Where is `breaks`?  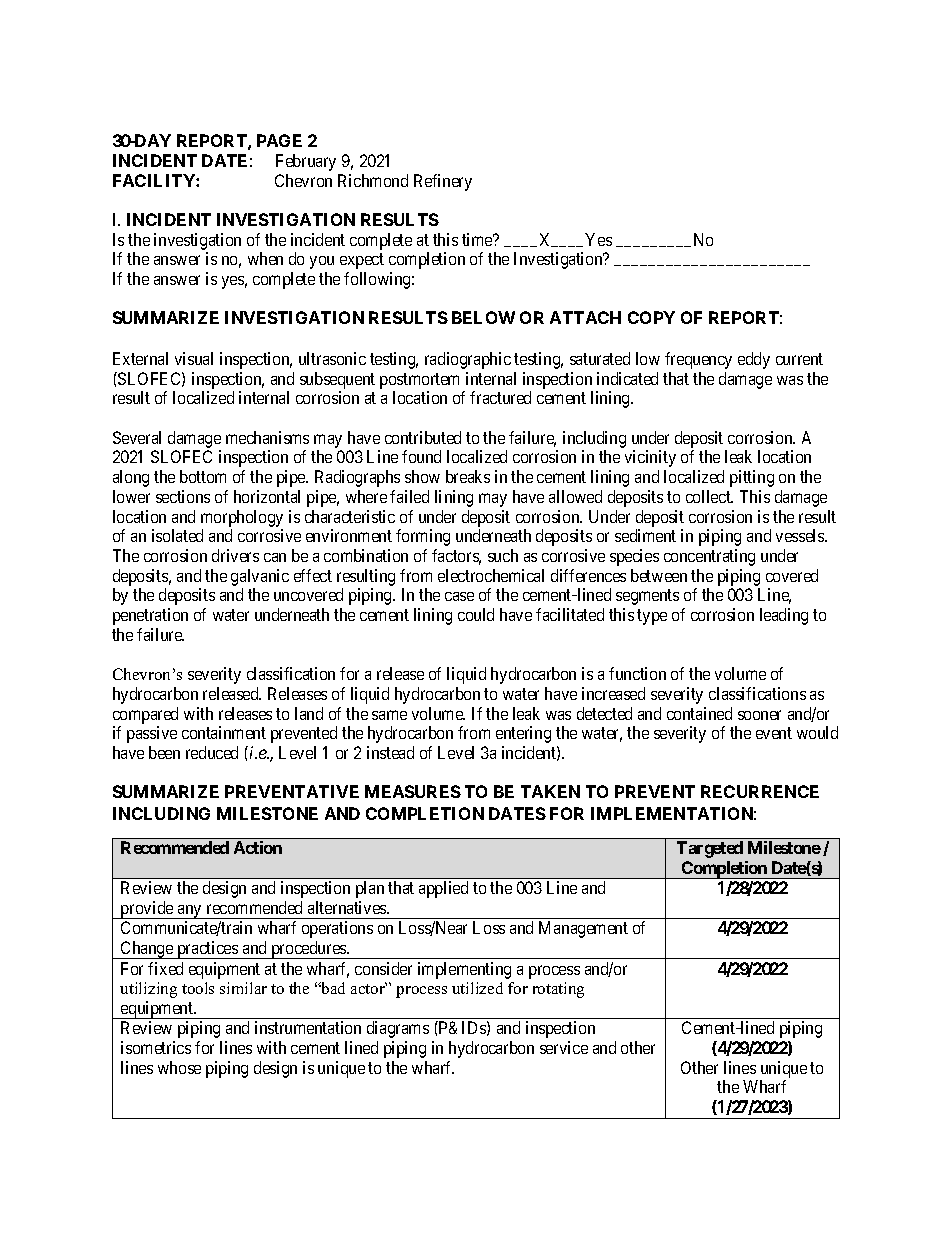 breaks is located at coordinates (468, 476).
